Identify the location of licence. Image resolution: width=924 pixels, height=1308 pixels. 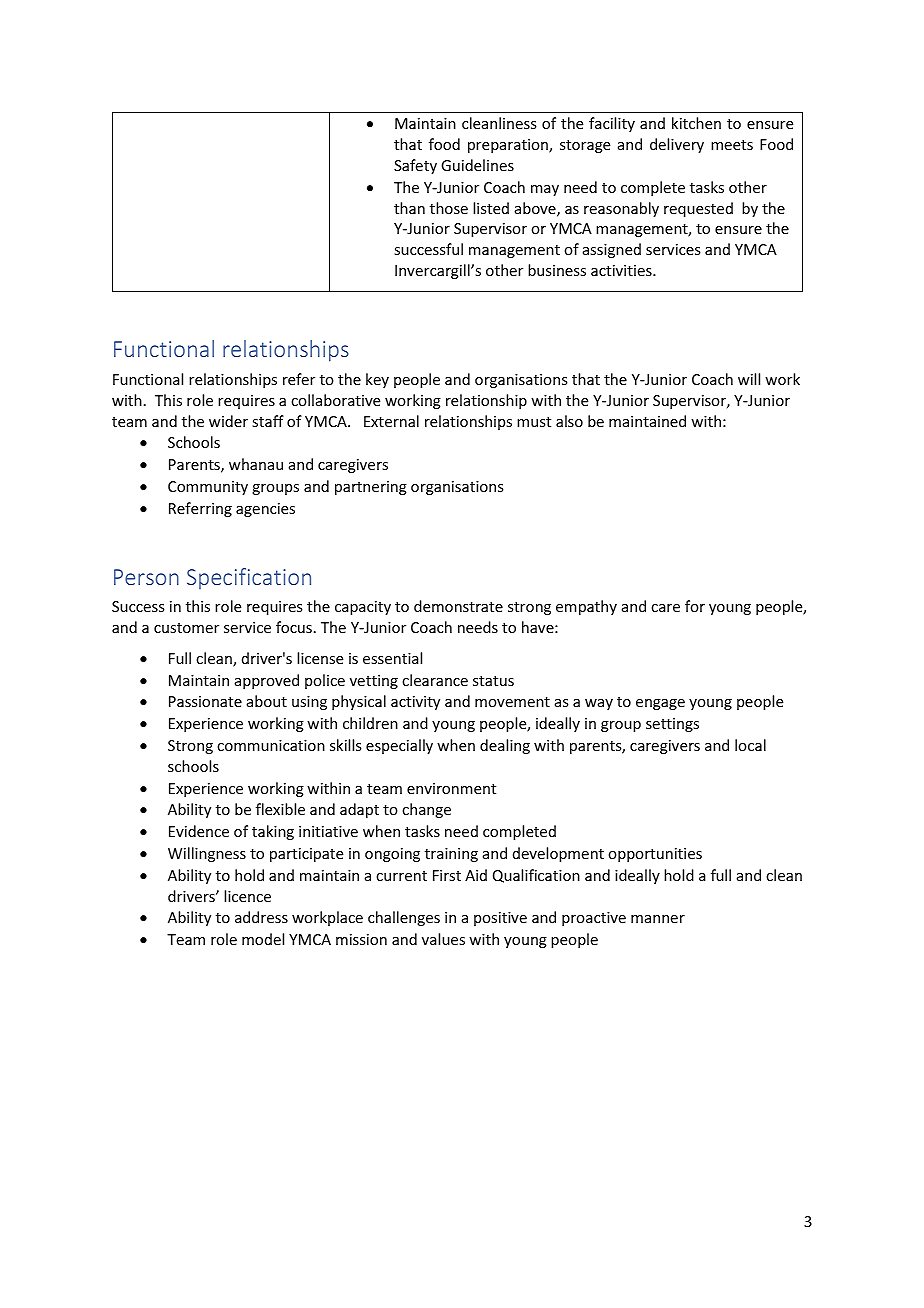
(247, 896).
